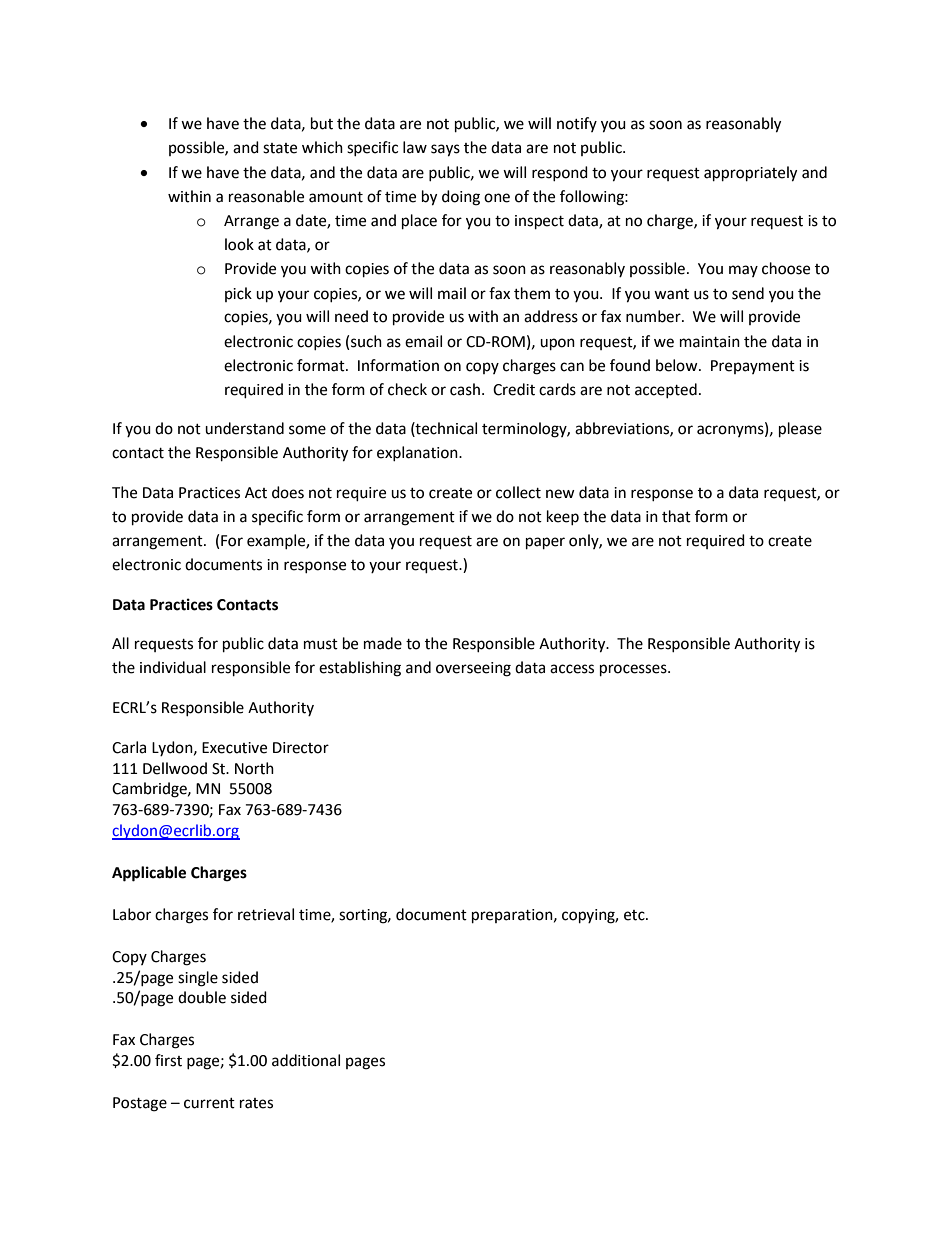 The image size is (952, 1233). Describe the element at coordinates (750, 174) in the screenshot. I see `appropriately` at that location.
